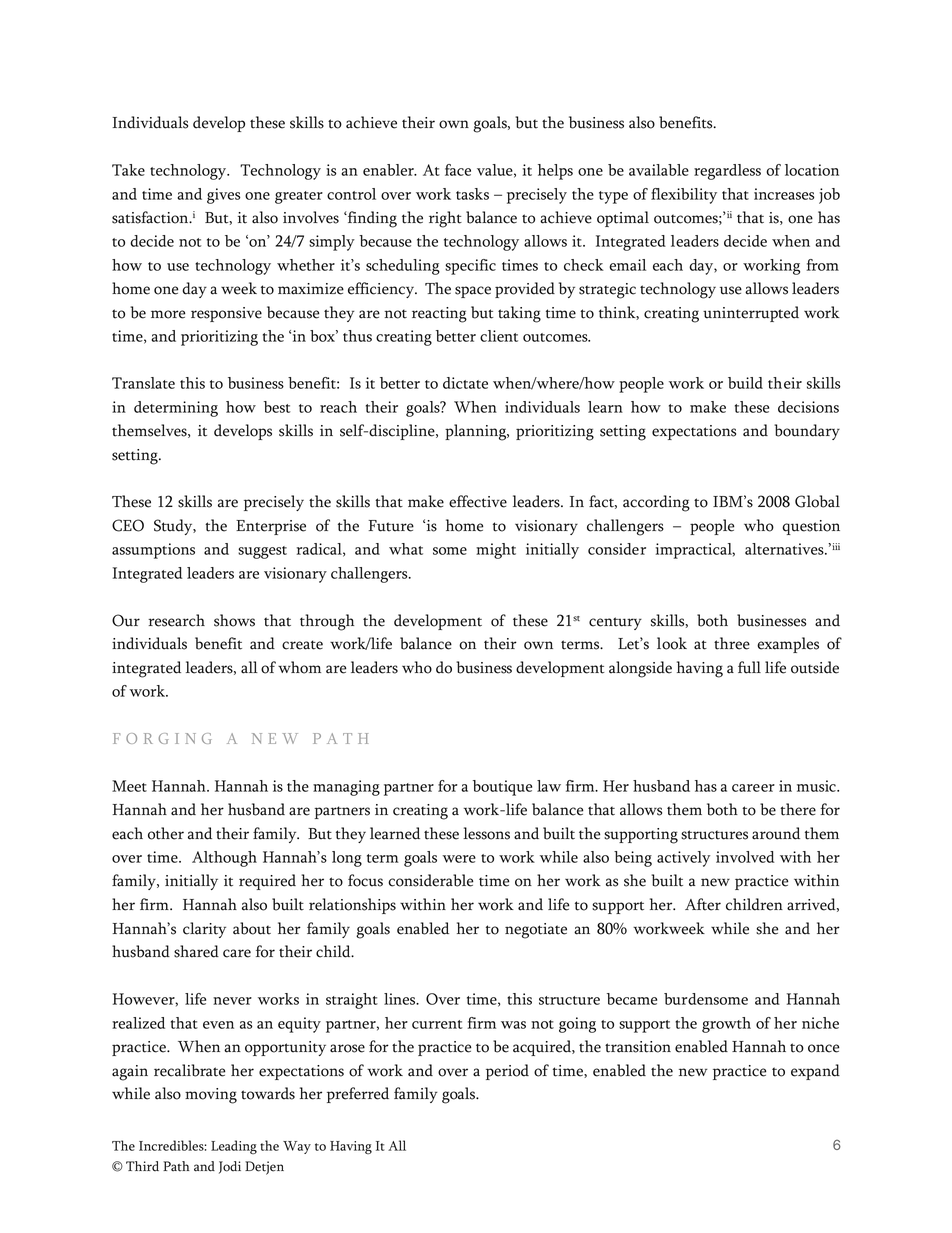 The width and height of the screenshot is (952, 1233). I want to click on gives, so click(223, 196).
